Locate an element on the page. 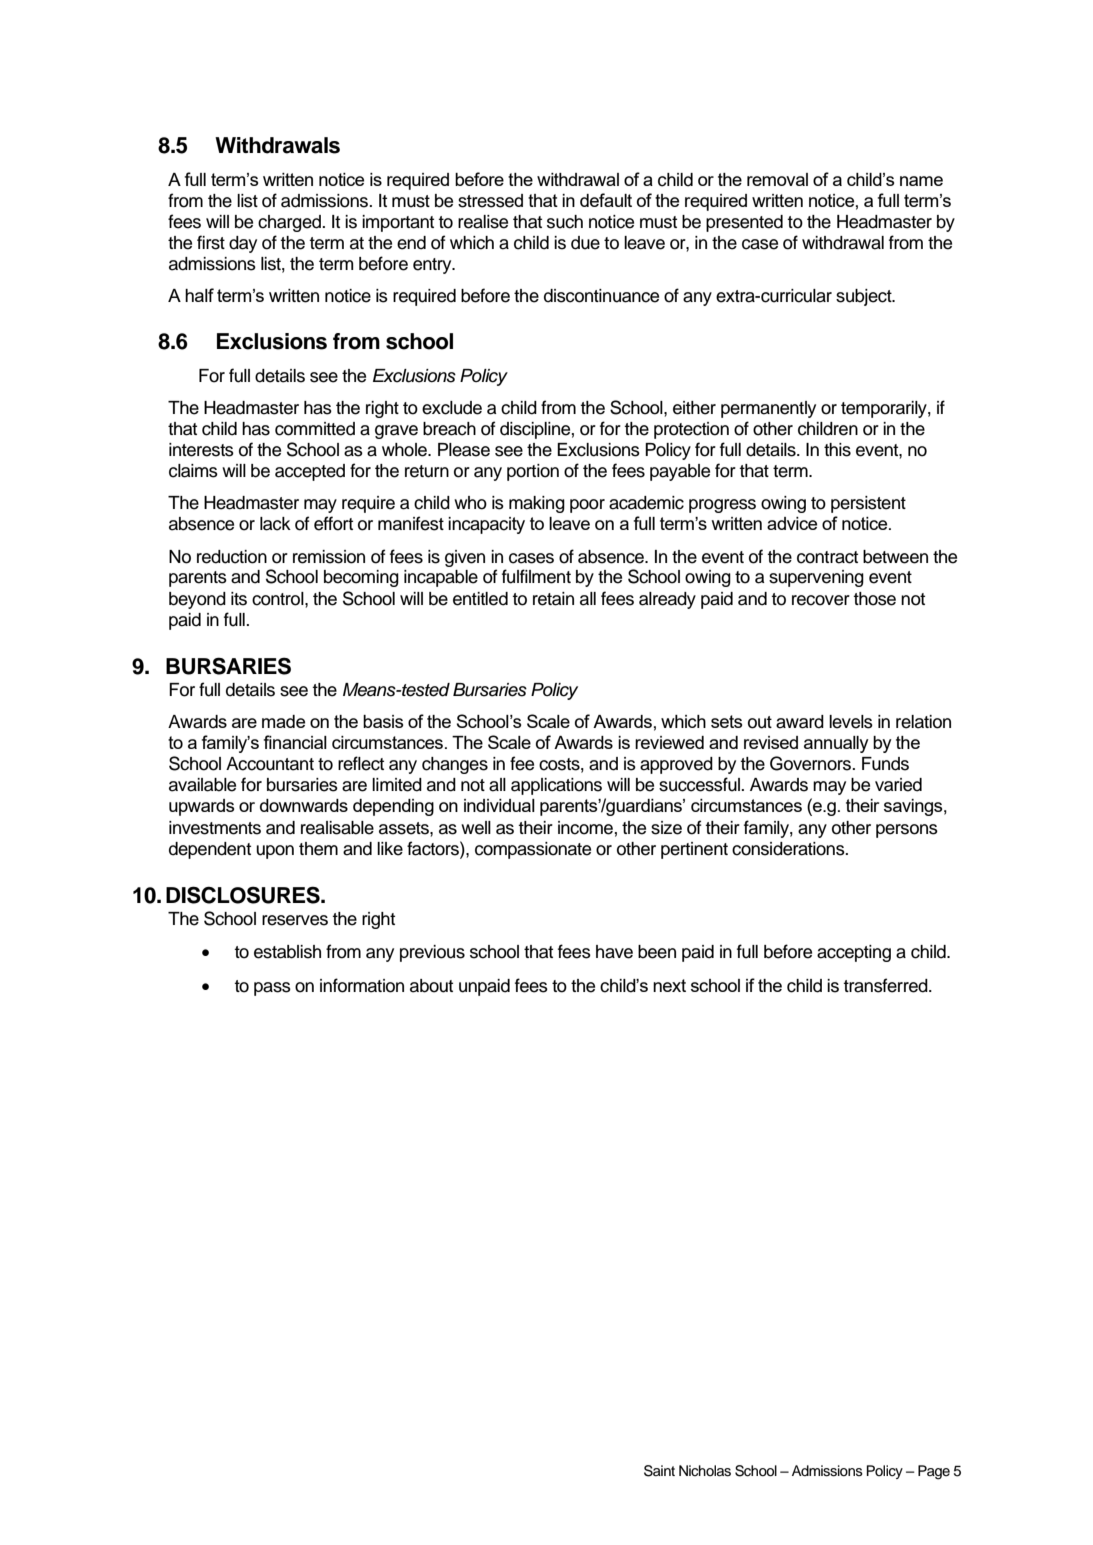 The image size is (1093, 1545). Saint is located at coordinates (659, 1471).
